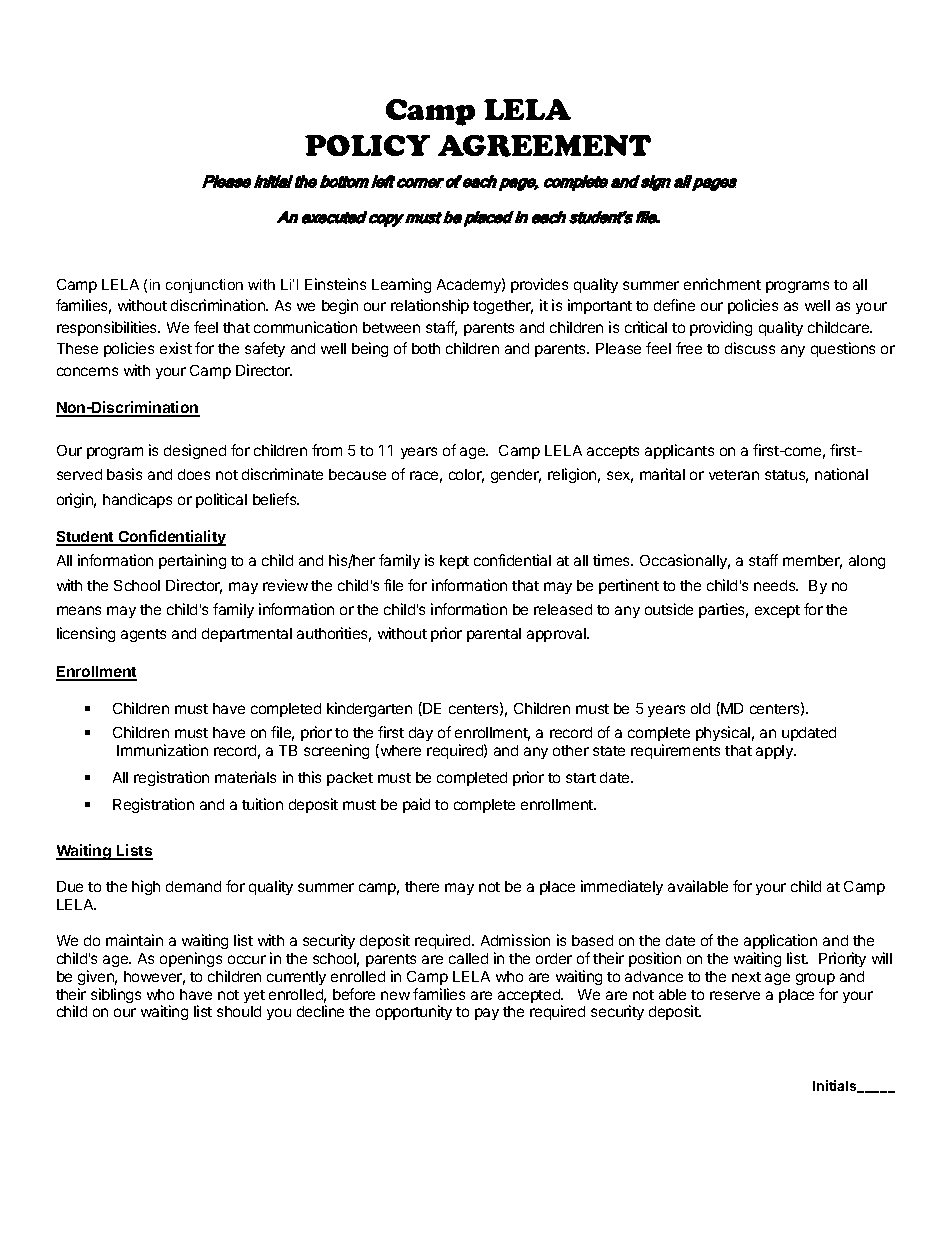 The width and height of the screenshot is (952, 1233). I want to click on enrichment, so click(722, 284).
